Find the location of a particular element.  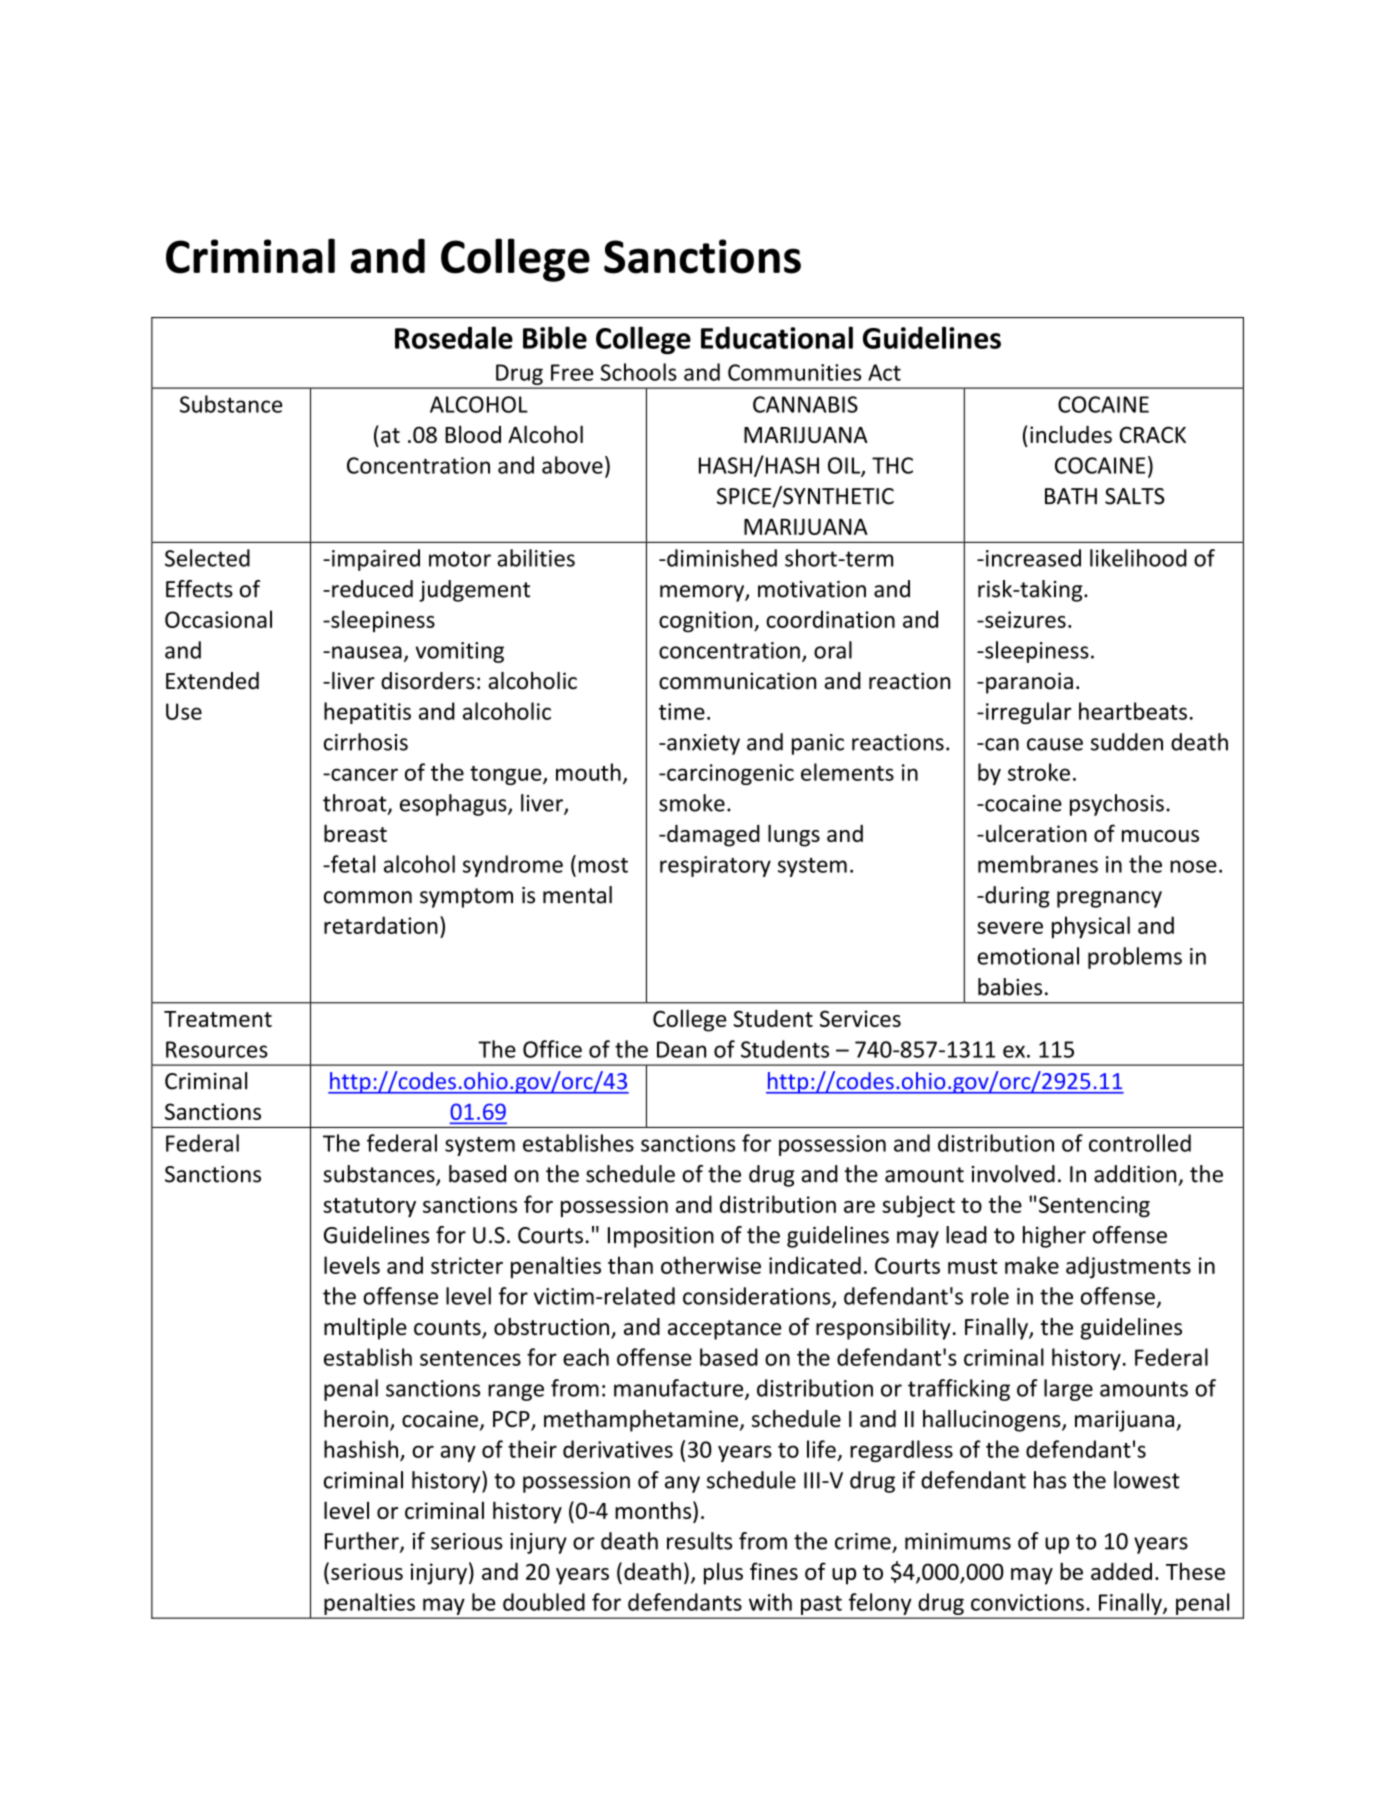

retardation is located at coordinates (381, 925).
